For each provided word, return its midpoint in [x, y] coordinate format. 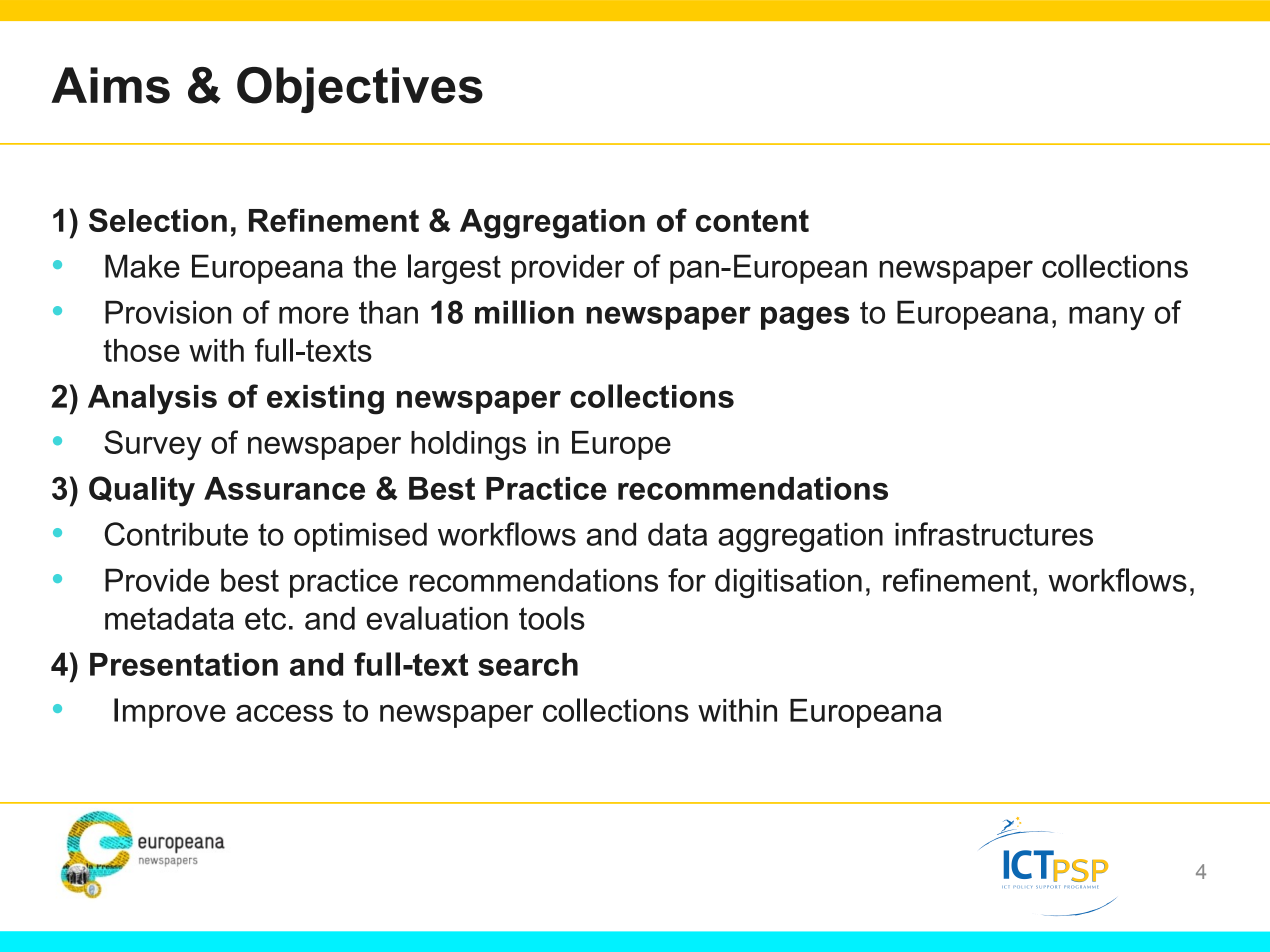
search [528, 664]
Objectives [360, 90]
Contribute [176, 534]
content [752, 220]
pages [805, 318]
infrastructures [994, 534]
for [687, 580]
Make [142, 266]
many [1107, 318]
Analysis [152, 399]
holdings [468, 446]
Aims [110, 85]
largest [454, 269]
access [284, 713]
